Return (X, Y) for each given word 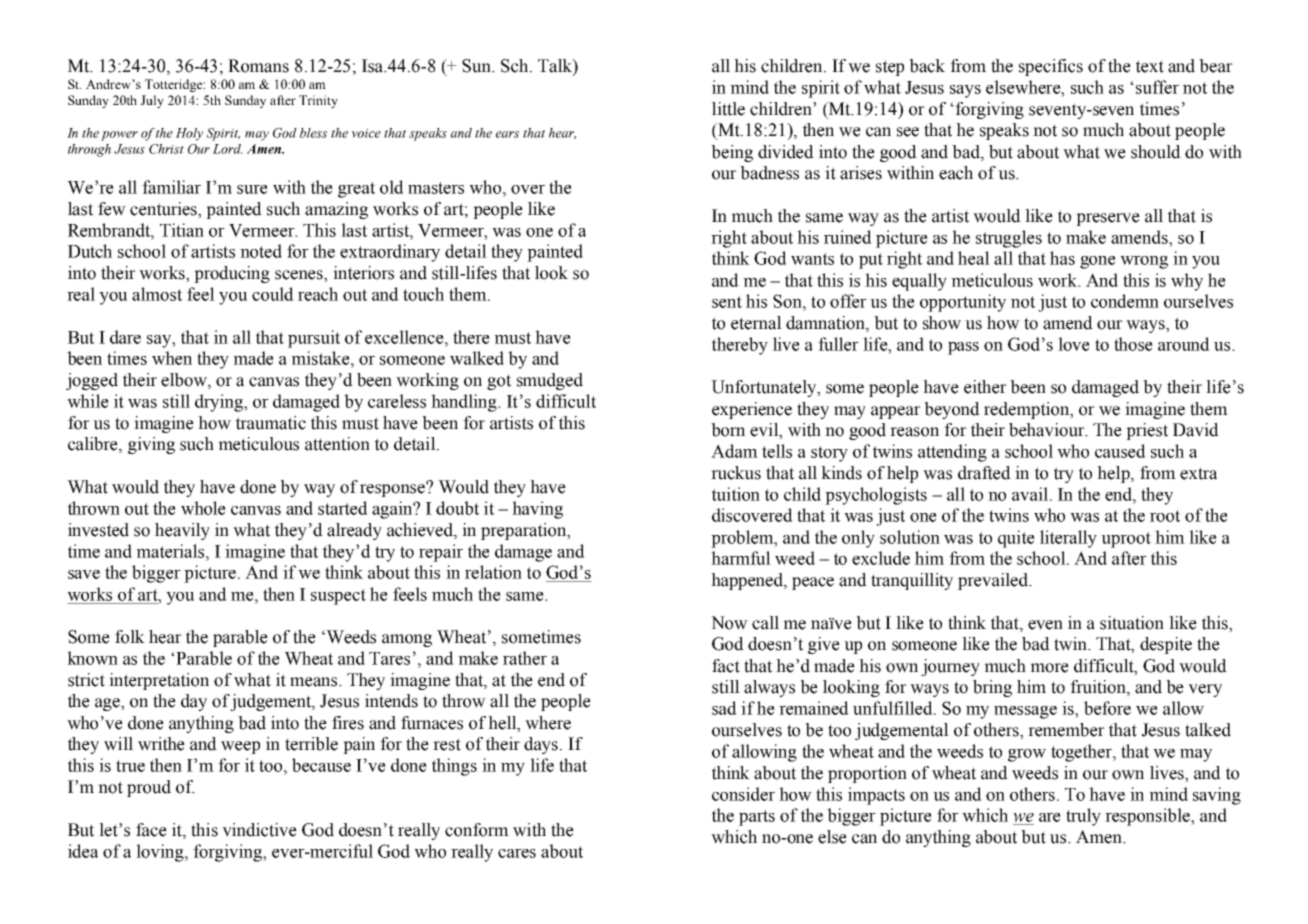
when (172, 358)
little (728, 109)
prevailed (994, 581)
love (1074, 344)
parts (757, 818)
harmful (741, 558)
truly (1083, 817)
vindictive (259, 830)
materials (171, 551)
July (152, 101)
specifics (1051, 67)
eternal (756, 323)
